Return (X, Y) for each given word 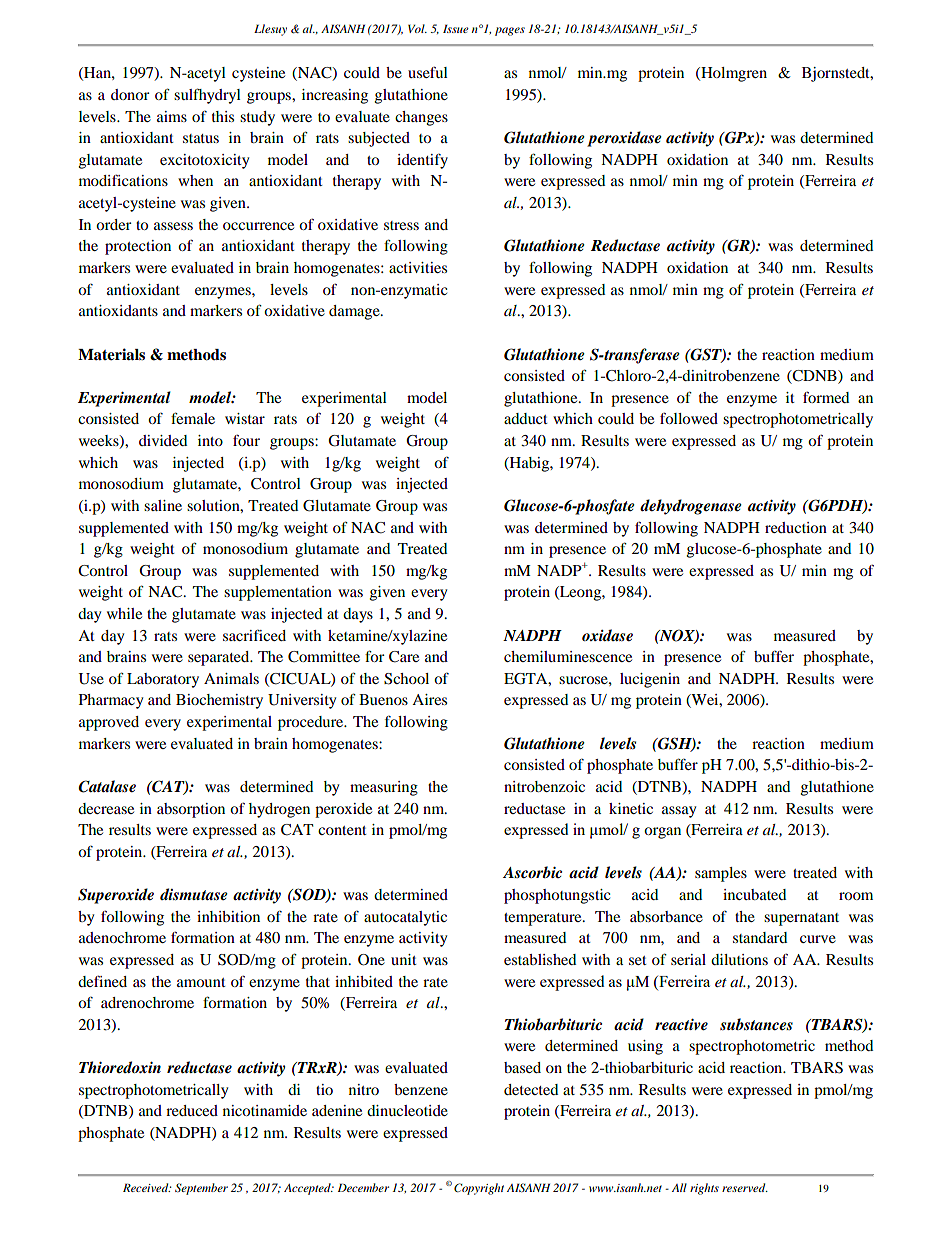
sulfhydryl (207, 96)
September (201, 1189)
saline (163, 505)
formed (826, 397)
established (540, 959)
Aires (429, 699)
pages (510, 31)
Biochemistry (219, 701)
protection (138, 247)
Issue (456, 28)
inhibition (228, 916)
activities (418, 267)
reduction (796, 527)
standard (760, 937)
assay (679, 812)
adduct (526, 418)
